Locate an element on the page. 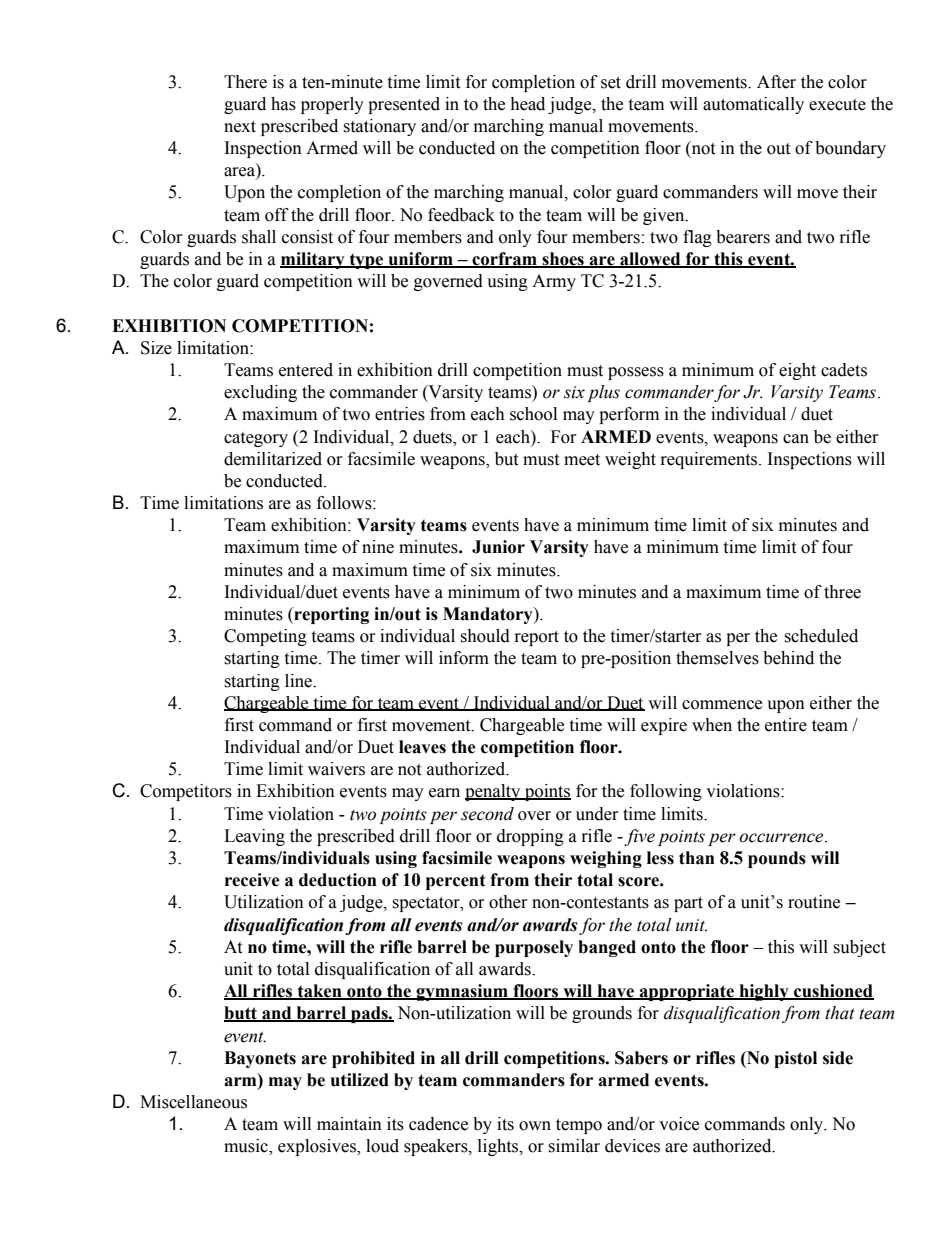 The width and height of the document is (952, 1233). head is located at coordinates (527, 104).
